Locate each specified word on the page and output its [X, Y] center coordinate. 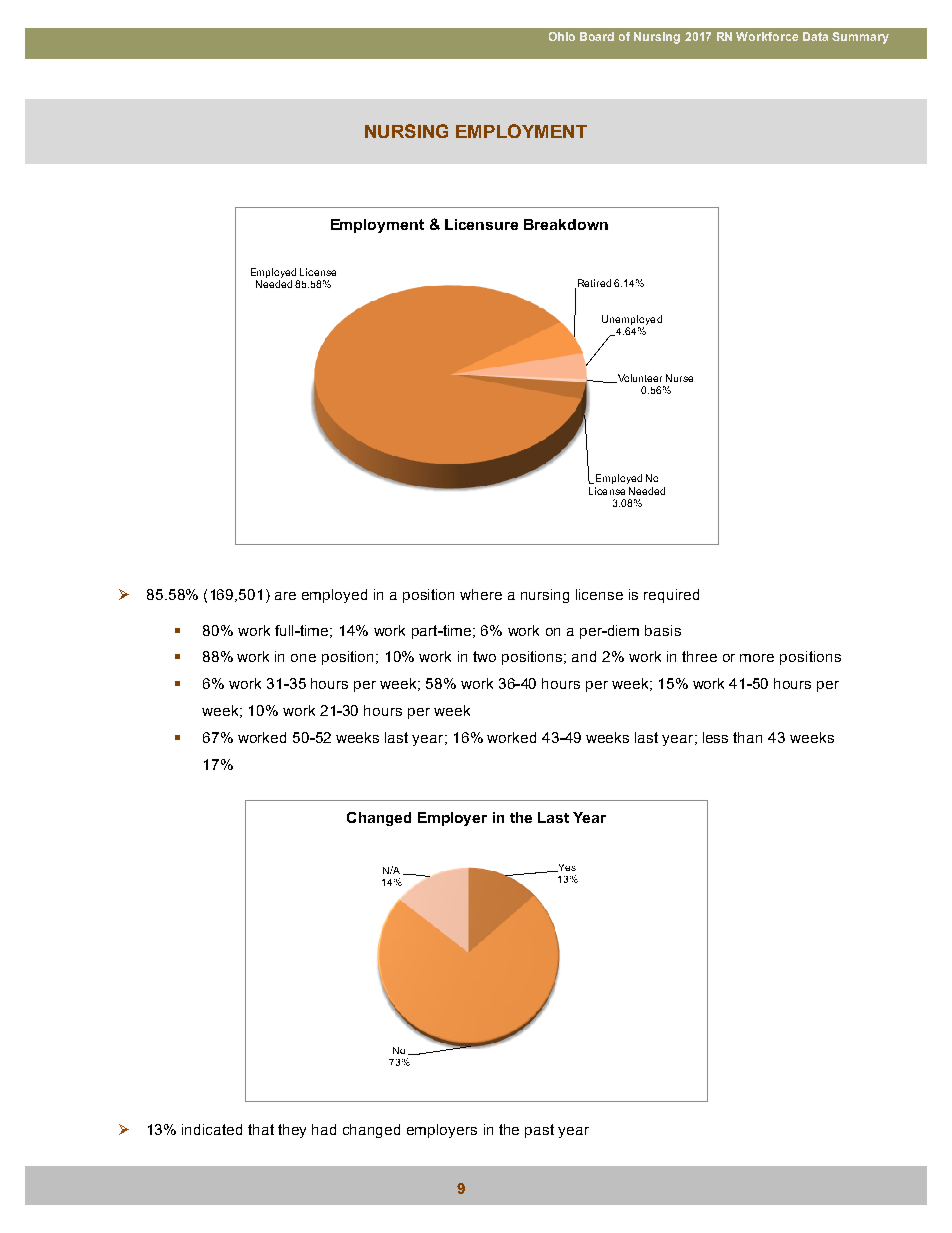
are [285, 596]
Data [815, 36]
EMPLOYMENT [521, 131]
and [584, 656]
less [715, 737]
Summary [860, 38]
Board [597, 36]
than [747, 737]
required [671, 596]
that [261, 1129]
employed [334, 596]
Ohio [562, 36]
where [481, 594]
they [292, 1131]
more [757, 658]
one [303, 658]
